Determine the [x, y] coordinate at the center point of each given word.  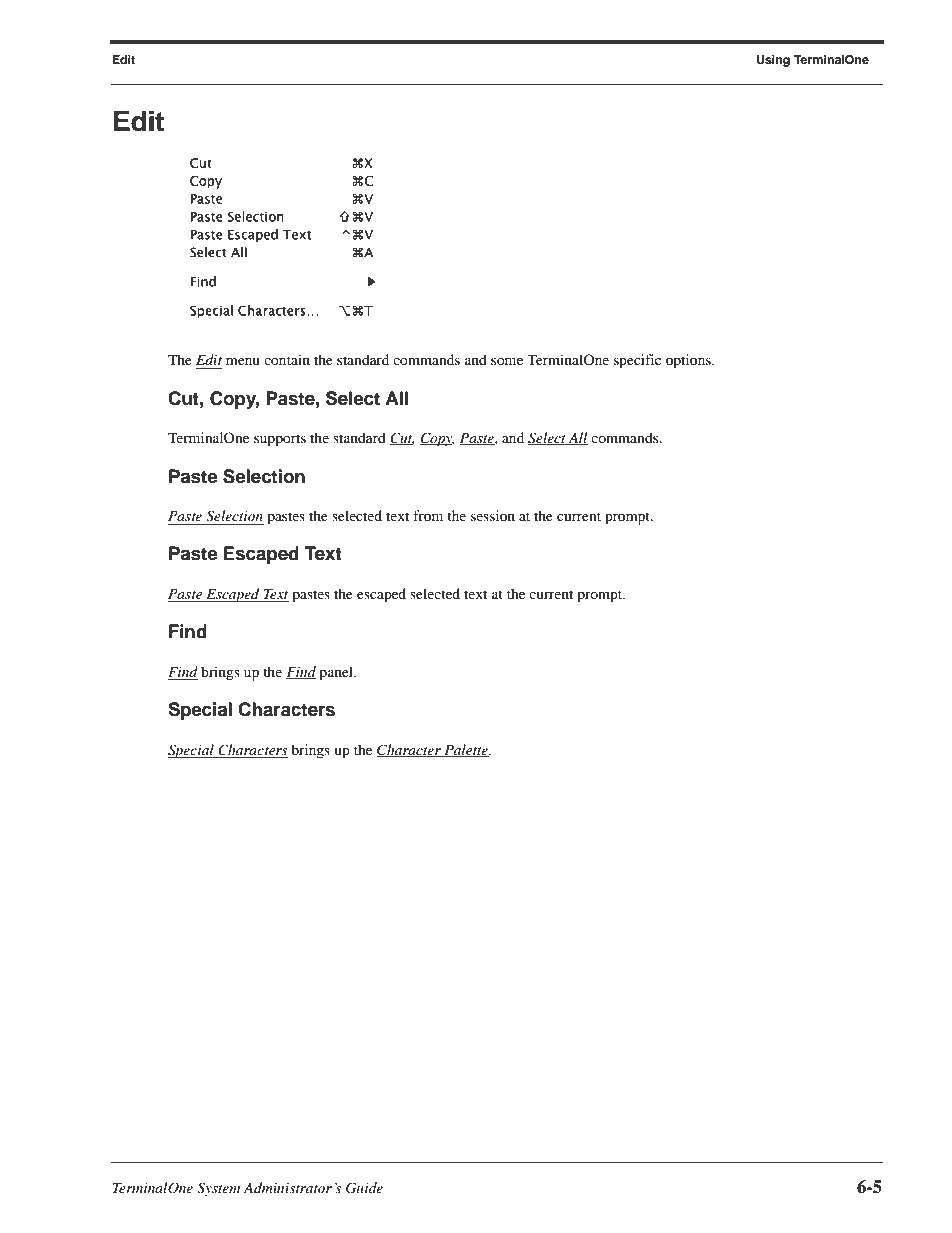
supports [280, 440]
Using [773, 61]
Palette [466, 750]
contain [287, 359]
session [493, 515]
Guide [364, 1188]
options [689, 361]
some [507, 361]
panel [337, 673]
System [218, 1189]
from [428, 515]
